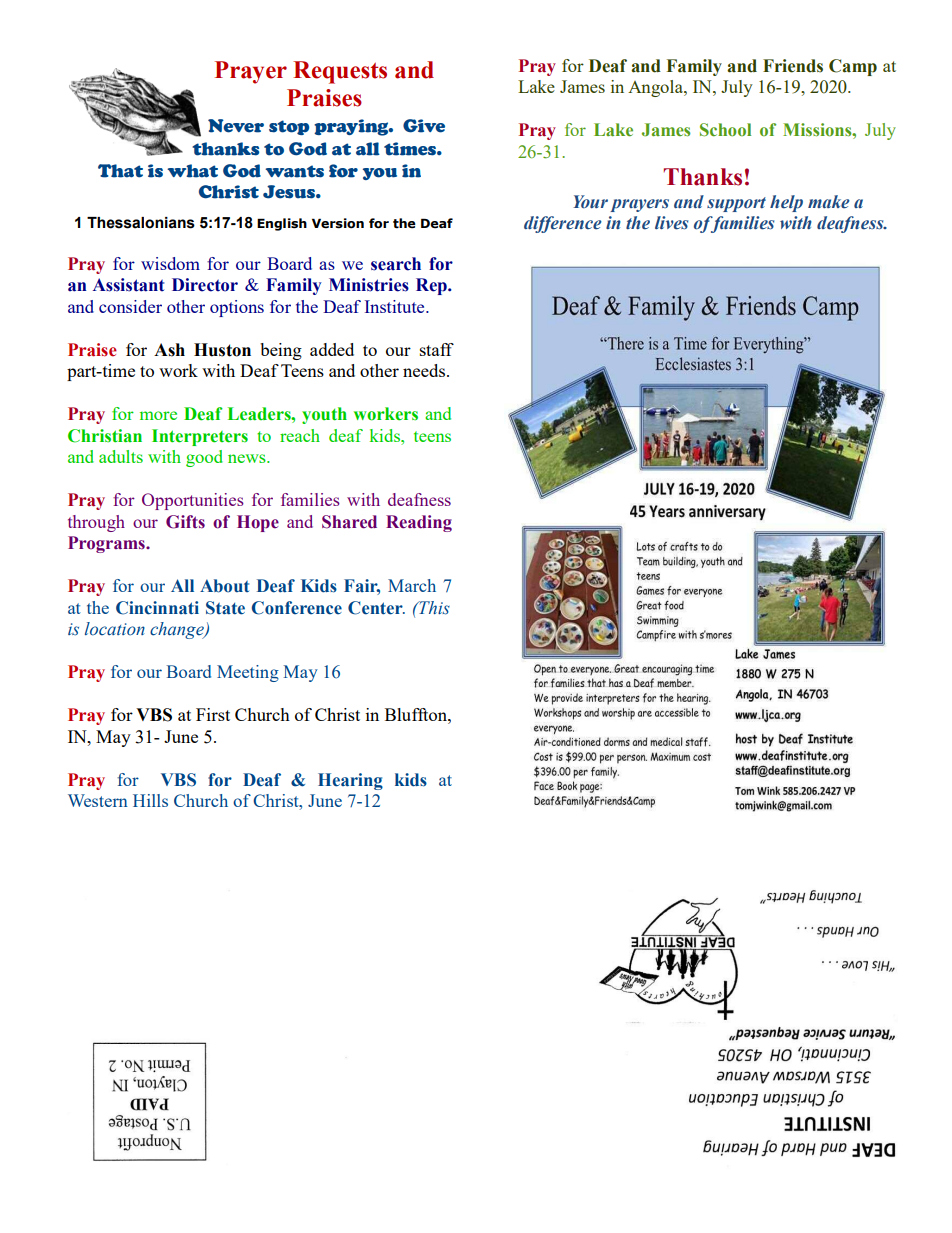 This page has width=952, height=1233. Describe the element at coordinates (437, 349) in the page. I see `staff` at that location.
